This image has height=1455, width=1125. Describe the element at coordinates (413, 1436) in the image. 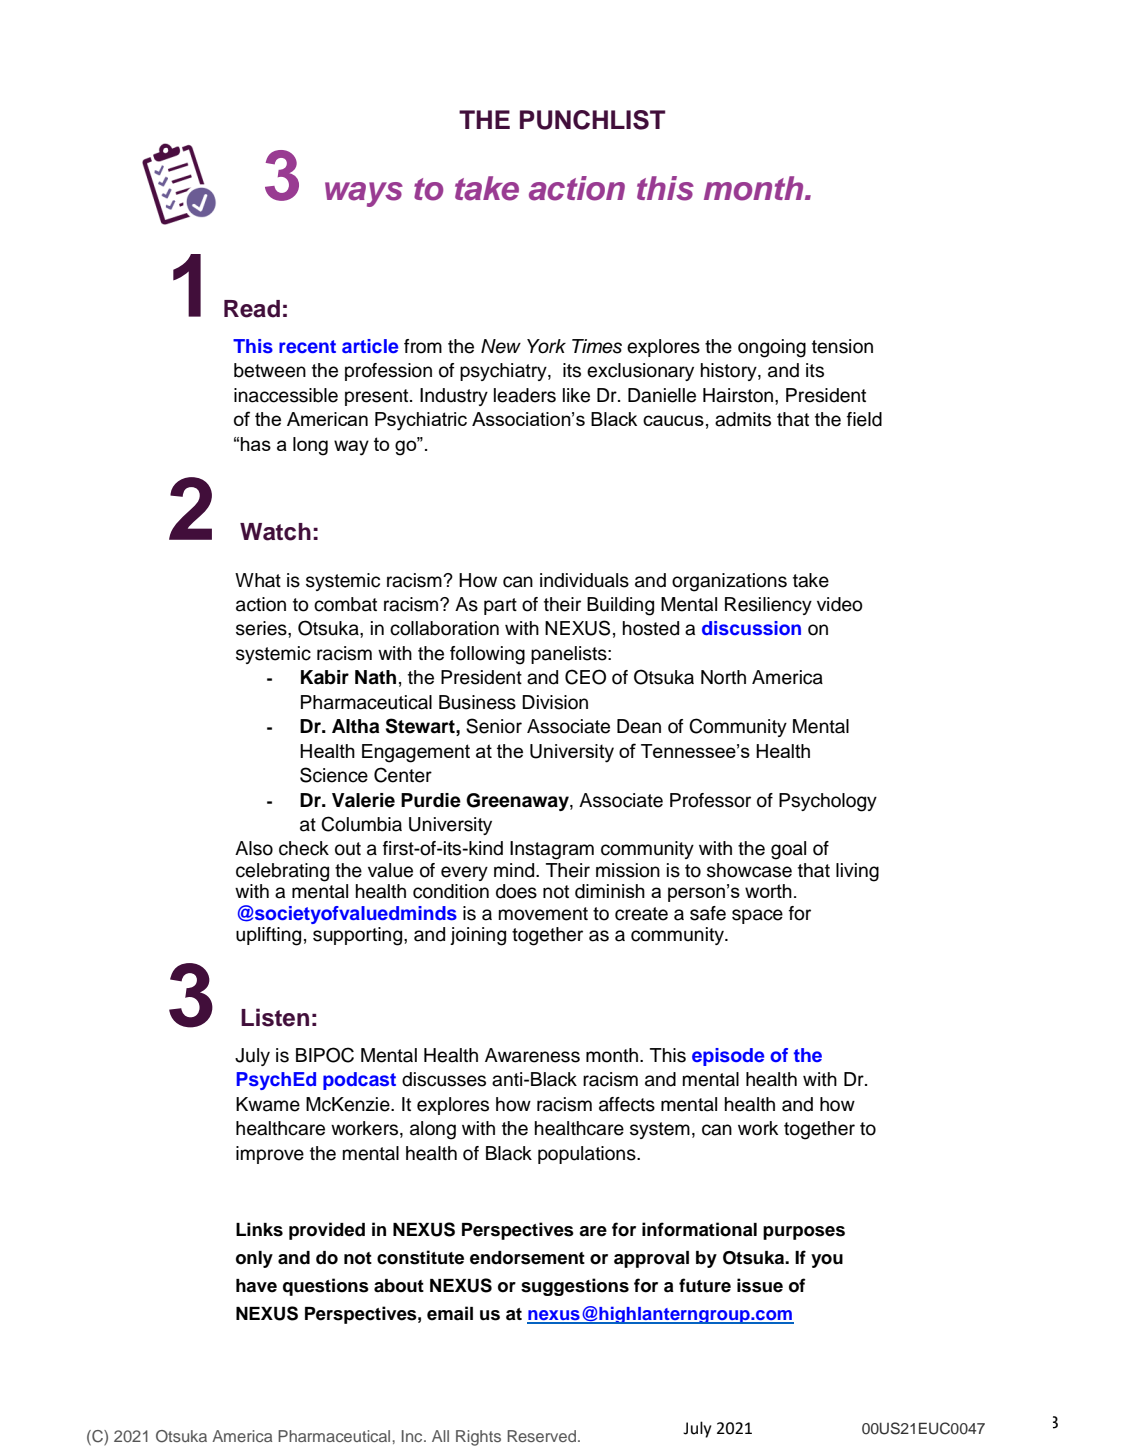

I see `Inc` at that location.
